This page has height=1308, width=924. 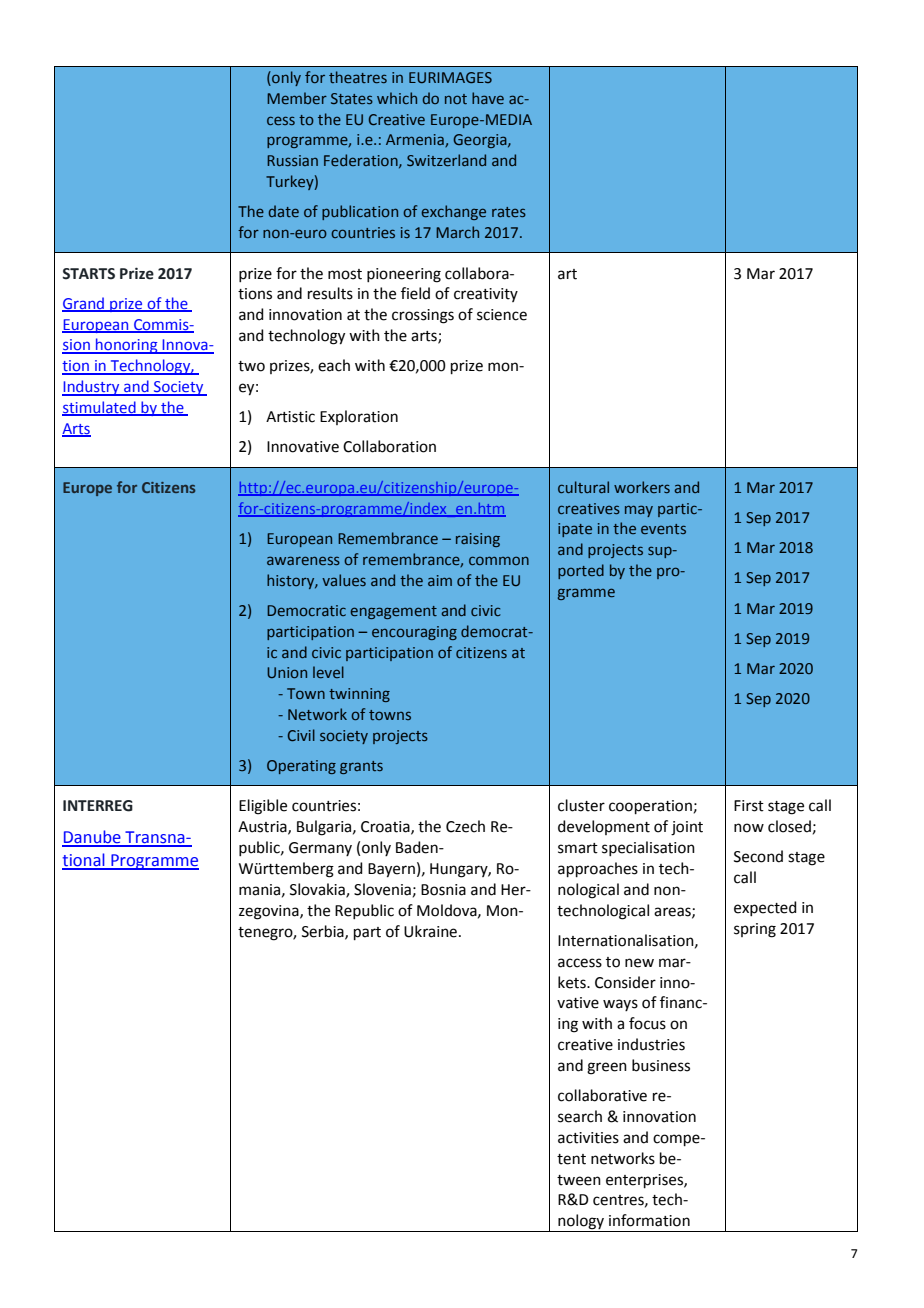 I want to click on workers, so click(x=642, y=487).
